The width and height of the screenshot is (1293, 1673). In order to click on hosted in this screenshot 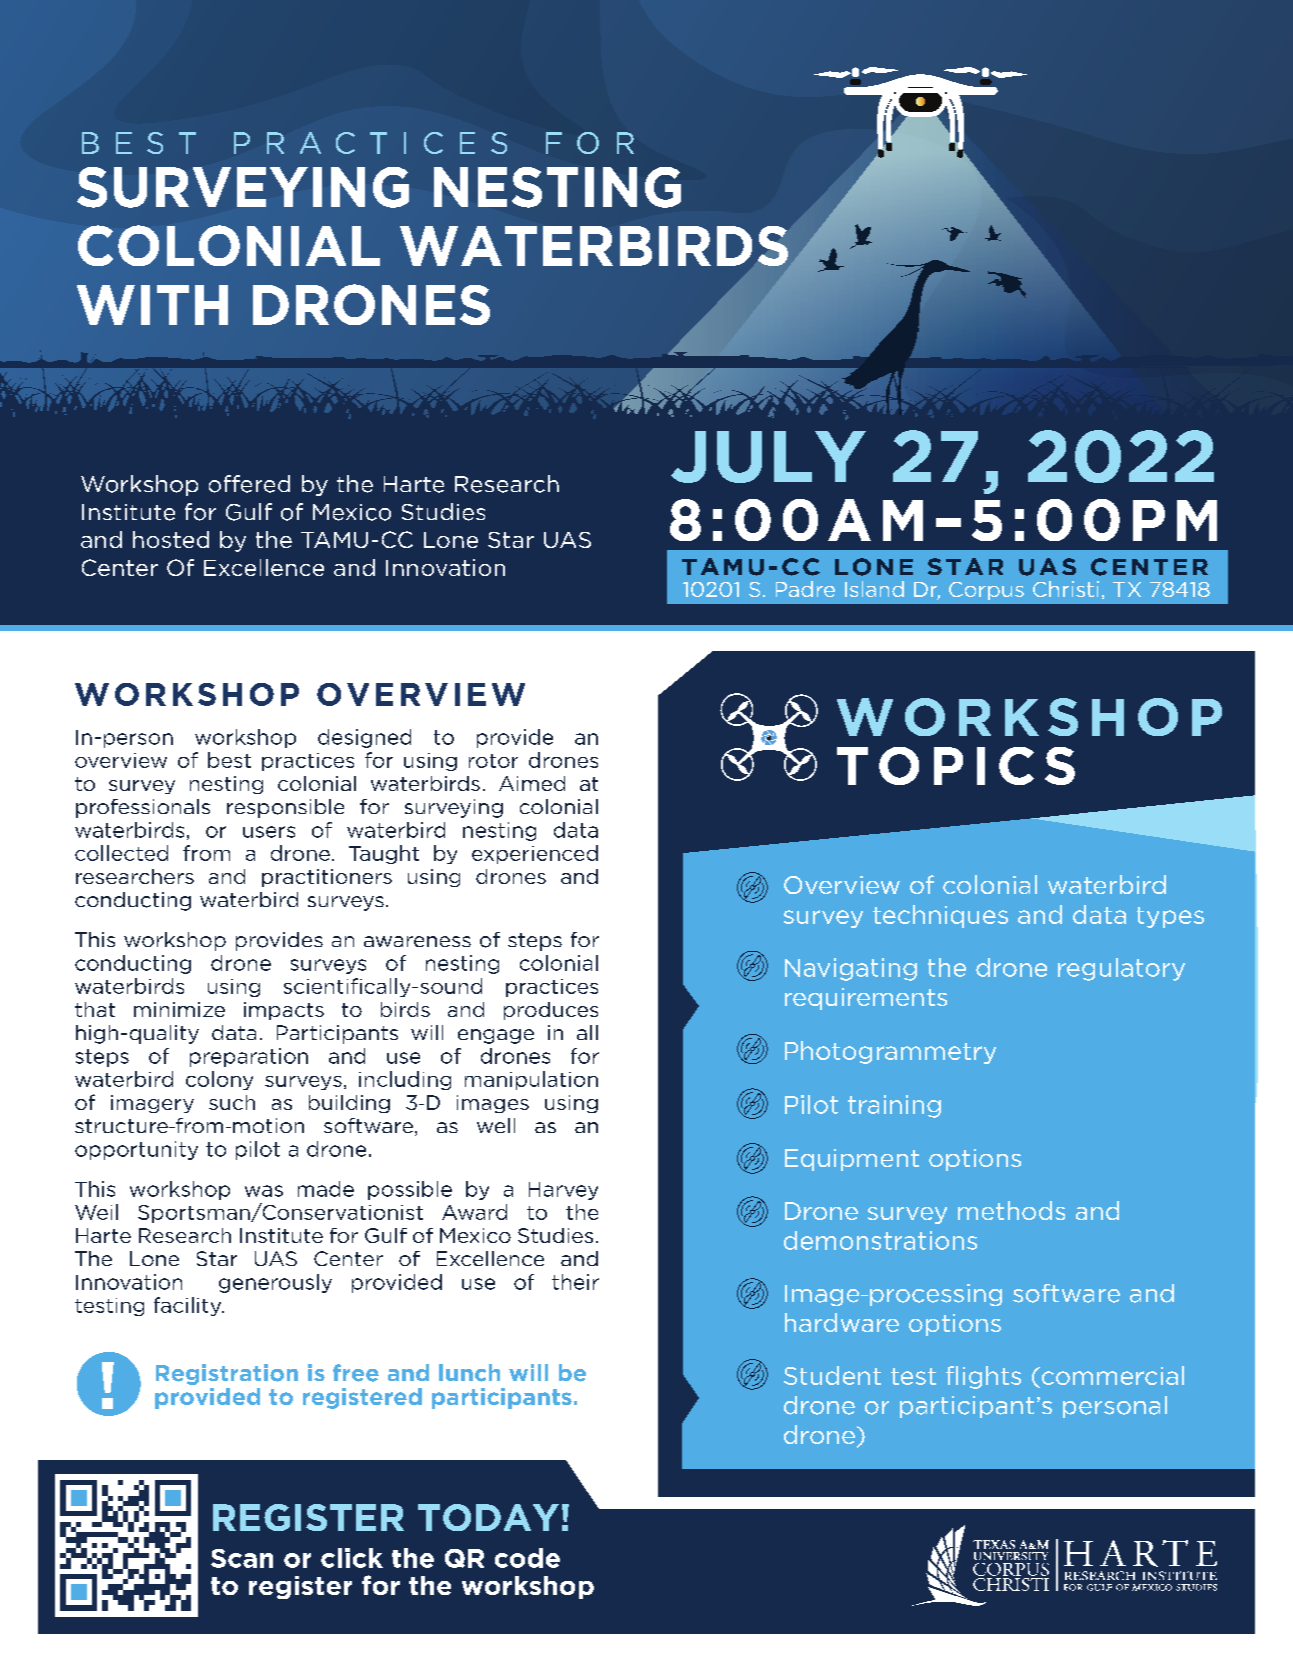, I will do `click(171, 539)`.
